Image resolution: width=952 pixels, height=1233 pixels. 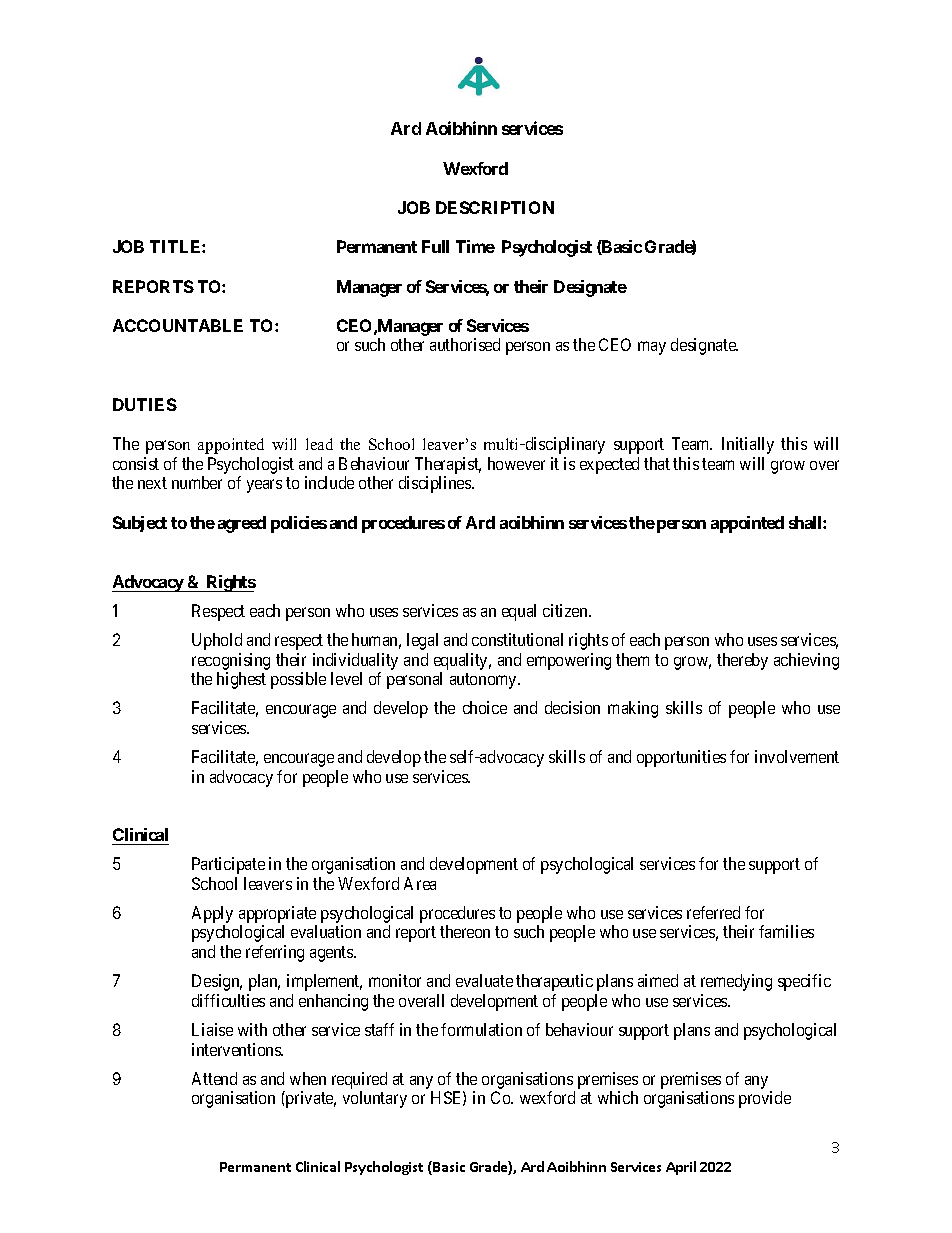 I want to click on Attend, so click(x=214, y=1078).
